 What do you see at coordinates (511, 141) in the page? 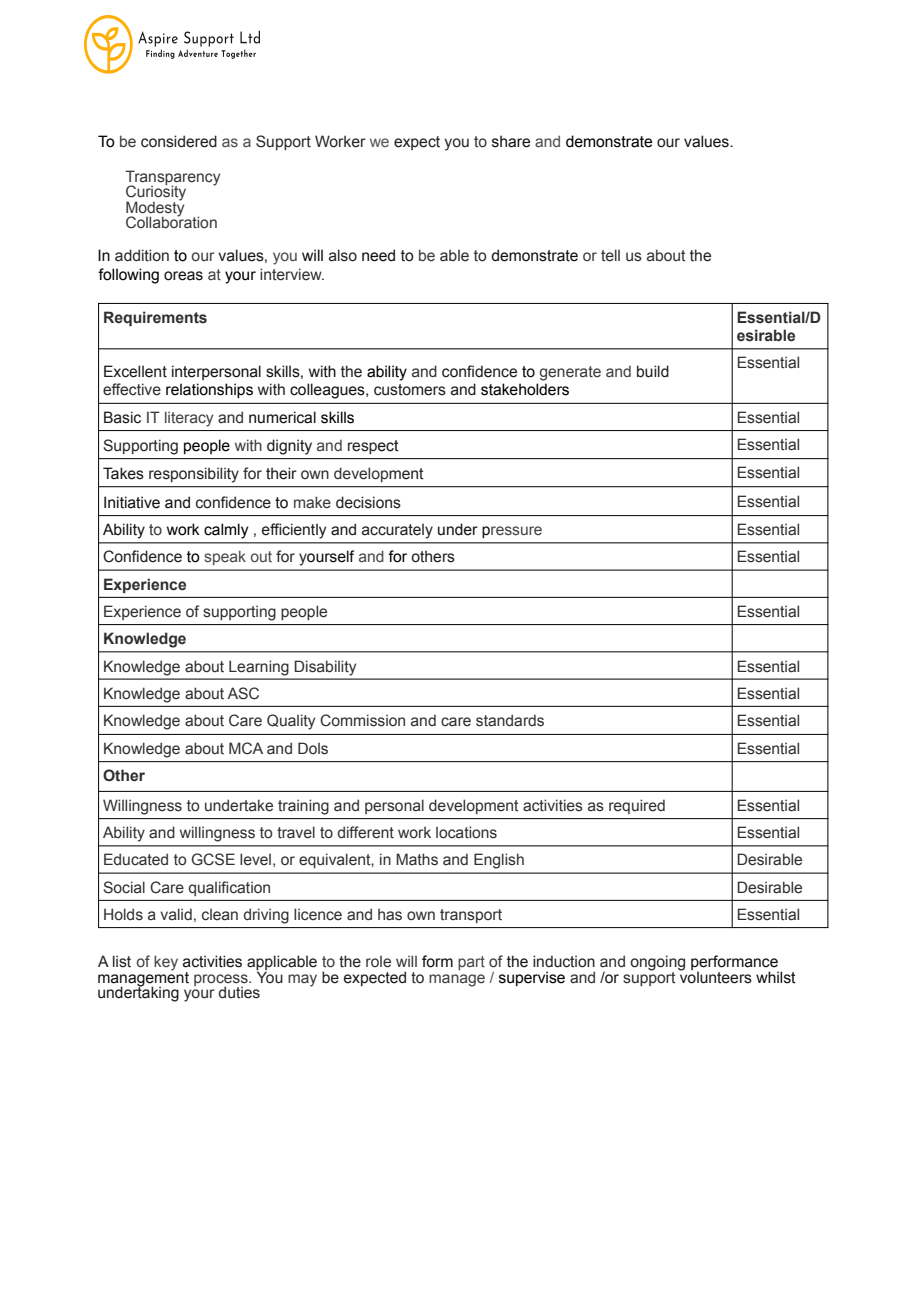
I see `share` at bounding box center [511, 141].
